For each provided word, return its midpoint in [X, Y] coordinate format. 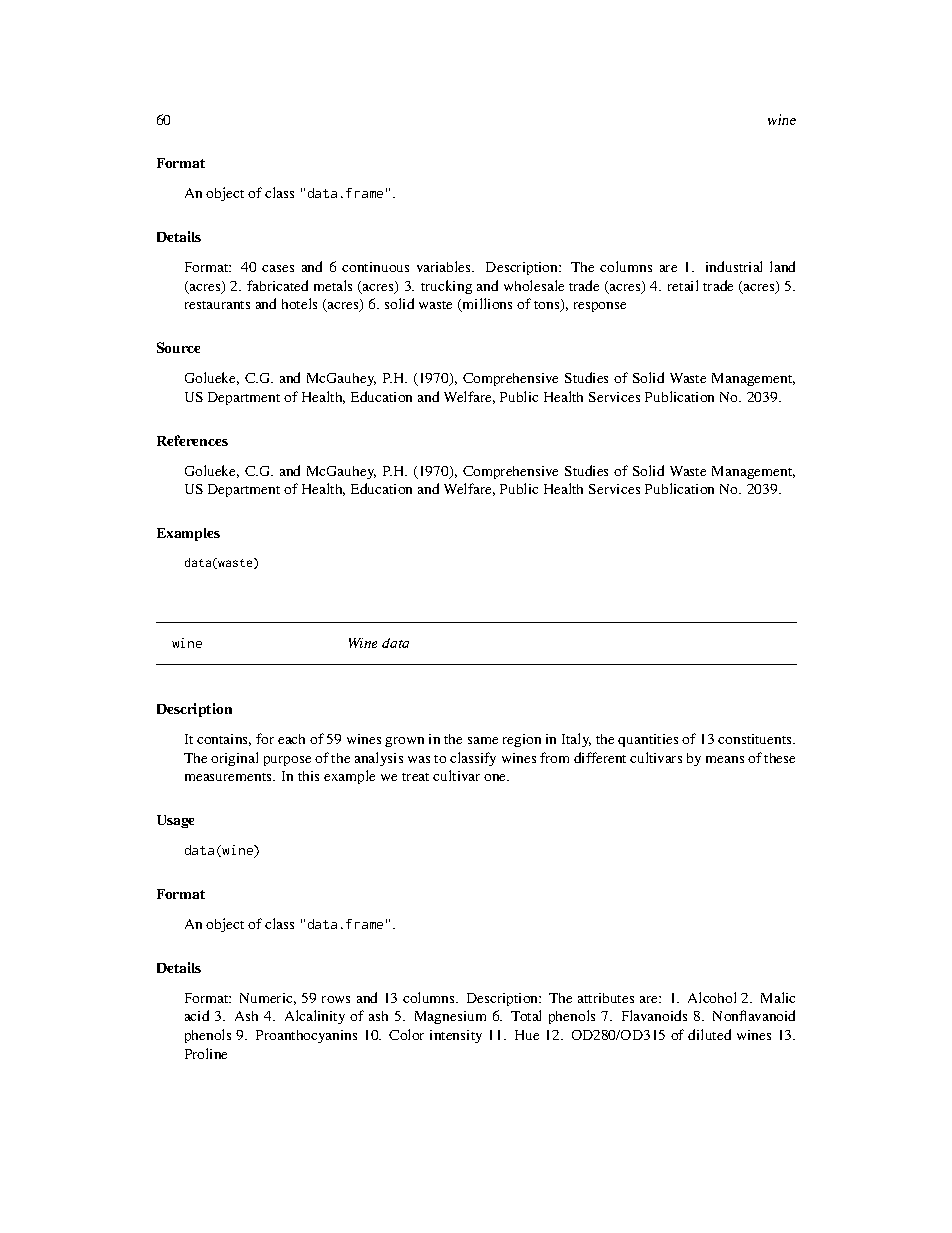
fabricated [277, 285]
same [483, 740]
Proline [206, 1053]
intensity [456, 1036]
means [725, 759]
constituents [756, 739]
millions [486, 305]
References [192, 440]
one [496, 777]
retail [683, 285]
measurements [230, 777]
